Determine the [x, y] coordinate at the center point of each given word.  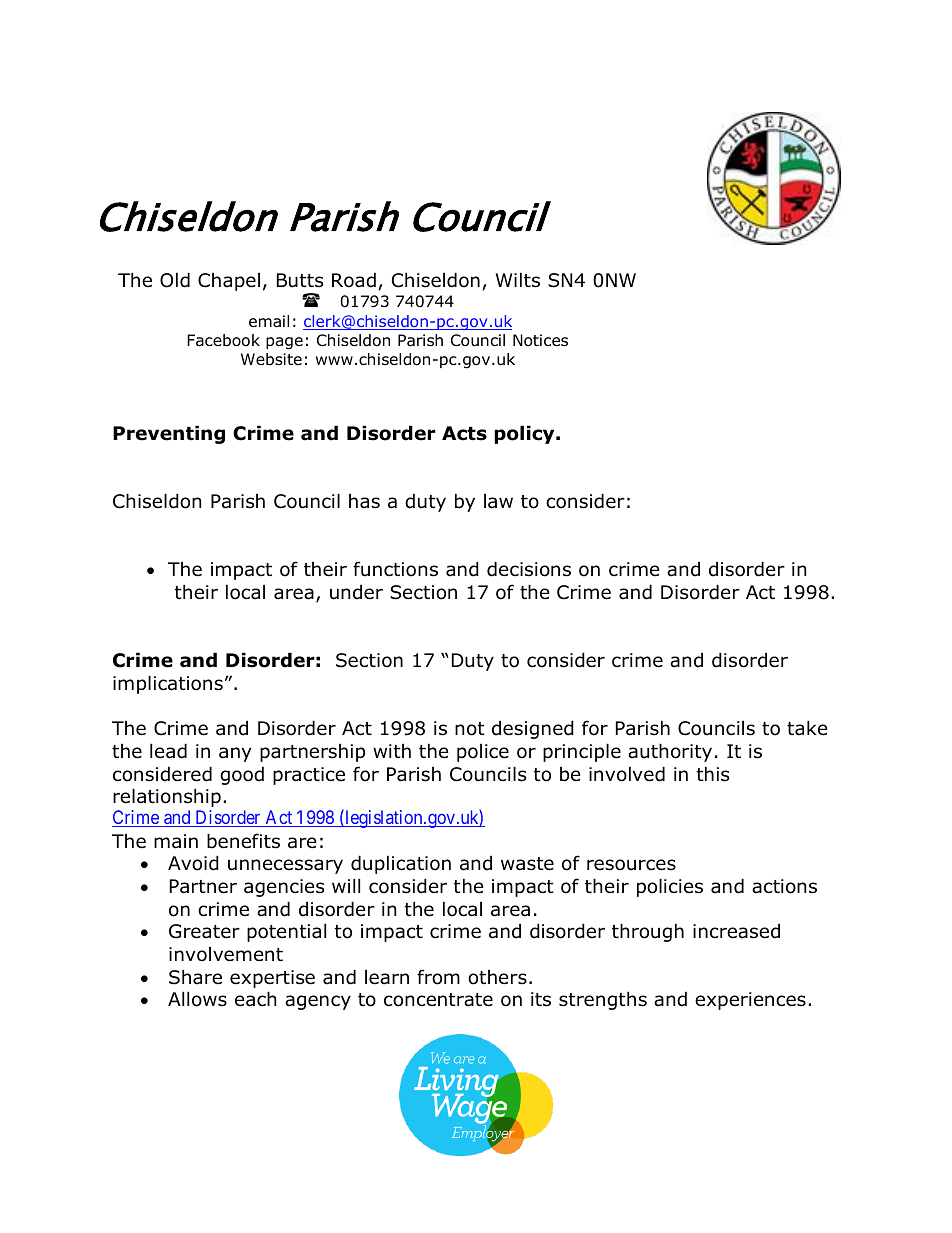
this [713, 774]
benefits [243, 841]
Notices [540, 340]
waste [527, 864]
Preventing [169, 434]
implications [168, 684]
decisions [529, 569]
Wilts [518, 280]
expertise [272, 979]
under [356, 592]
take [807, 728]
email [269, 321]
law [498, 501]
